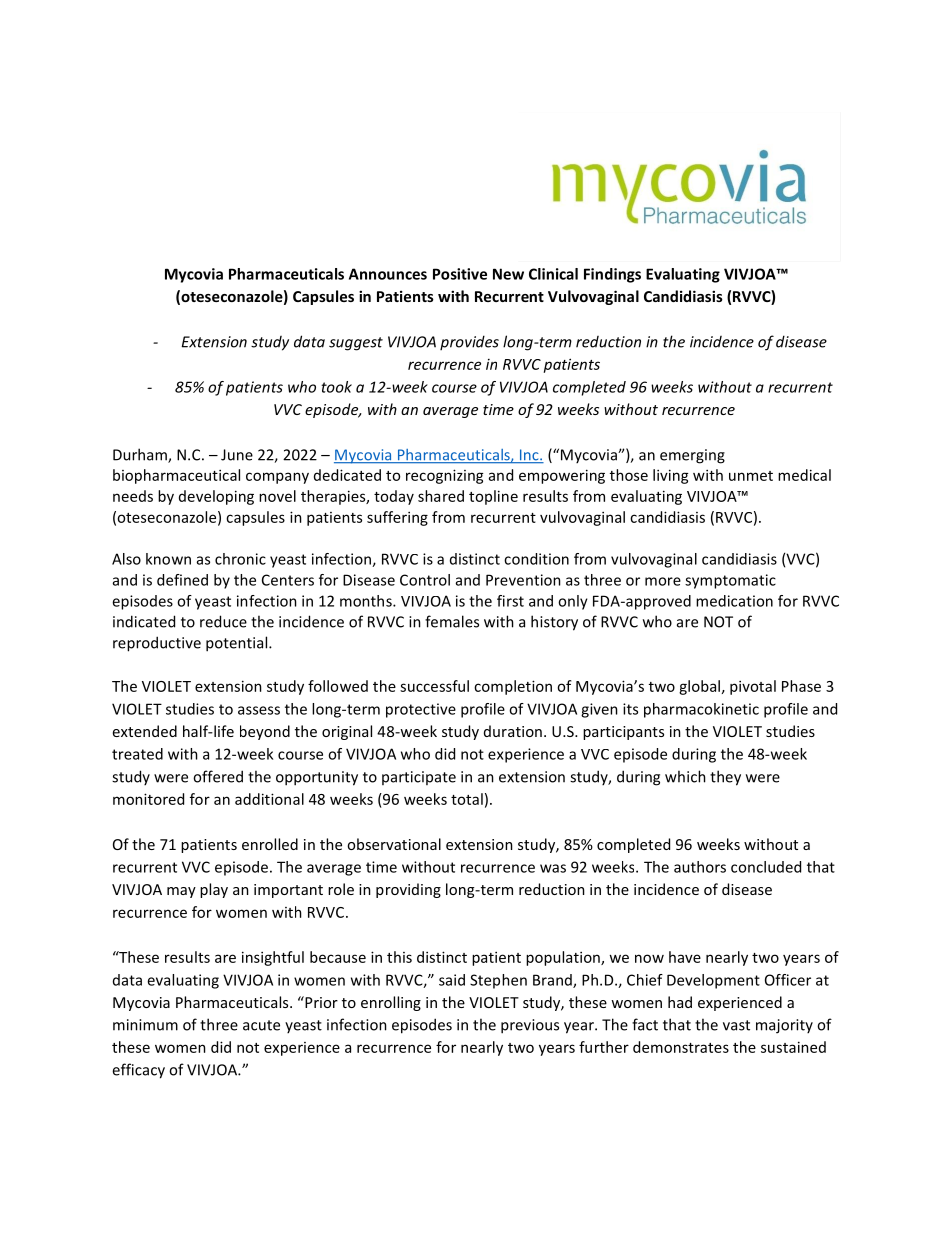 The image size is (952, 1233). What do you see at coordinates (700, 867) in the page?
I see `authors` at bounding box center [700, 867].
